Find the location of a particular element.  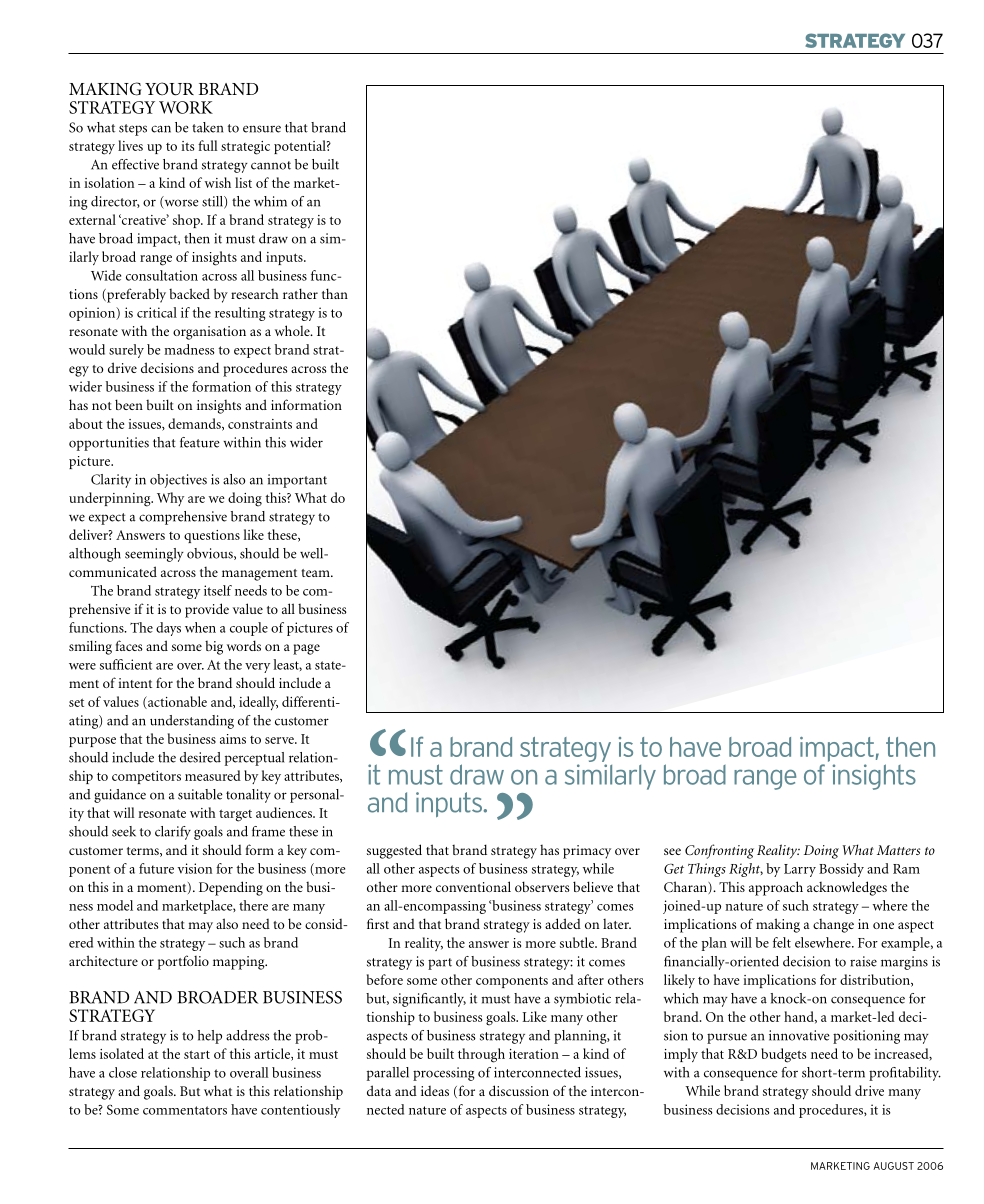

AUGUST is located at coordinates (893, 1166).
